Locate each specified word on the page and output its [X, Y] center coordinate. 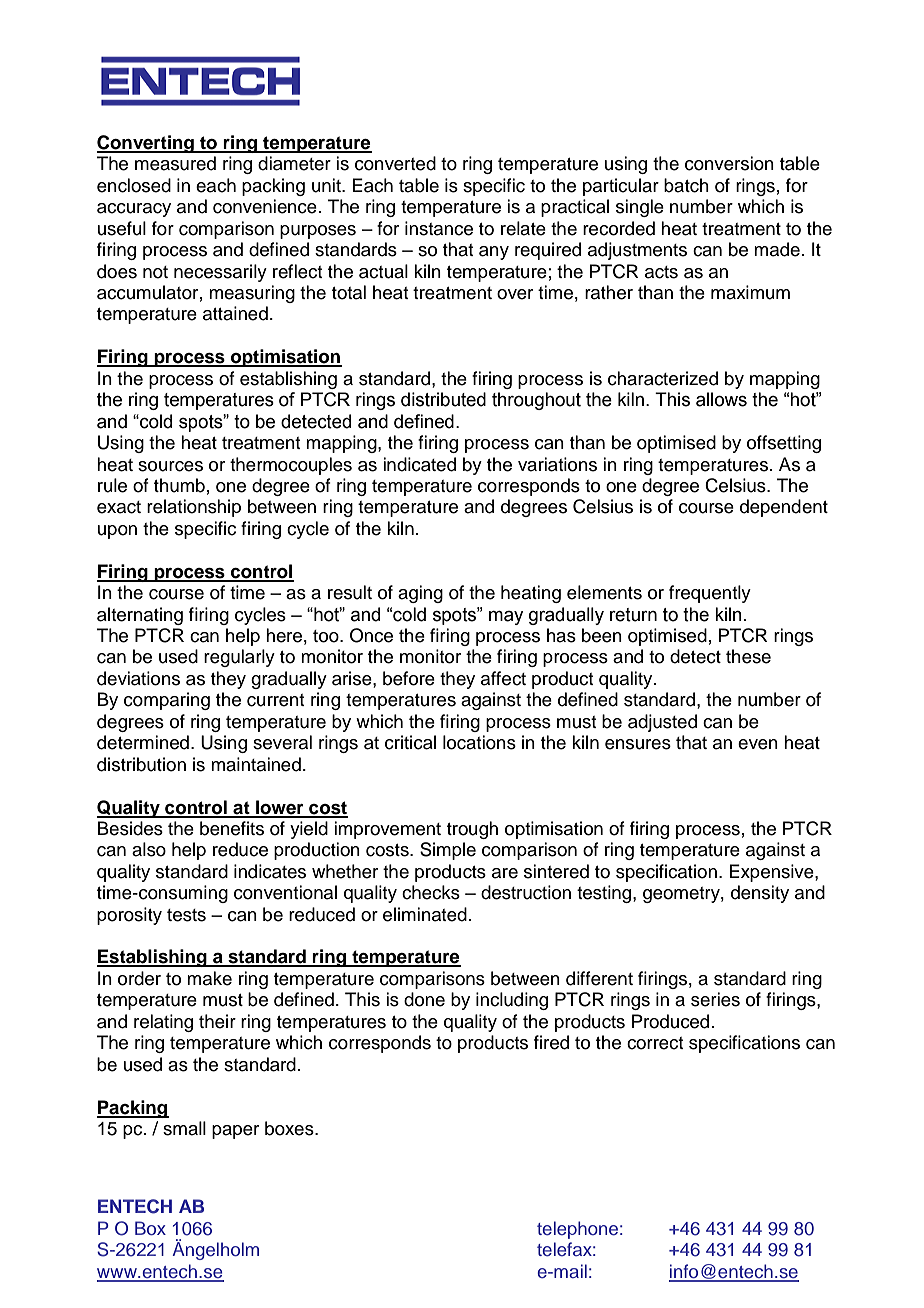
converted [395, 163]
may [506, 618]
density [760, 894]
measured [175, 163]
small [184, 1128]
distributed [443, 399]
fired [551, 1042]
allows [721, 399]
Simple [448, 851]
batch [686, 185]
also [149, 849]
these [748, 656]
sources [170, 466]
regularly [239, 658]
